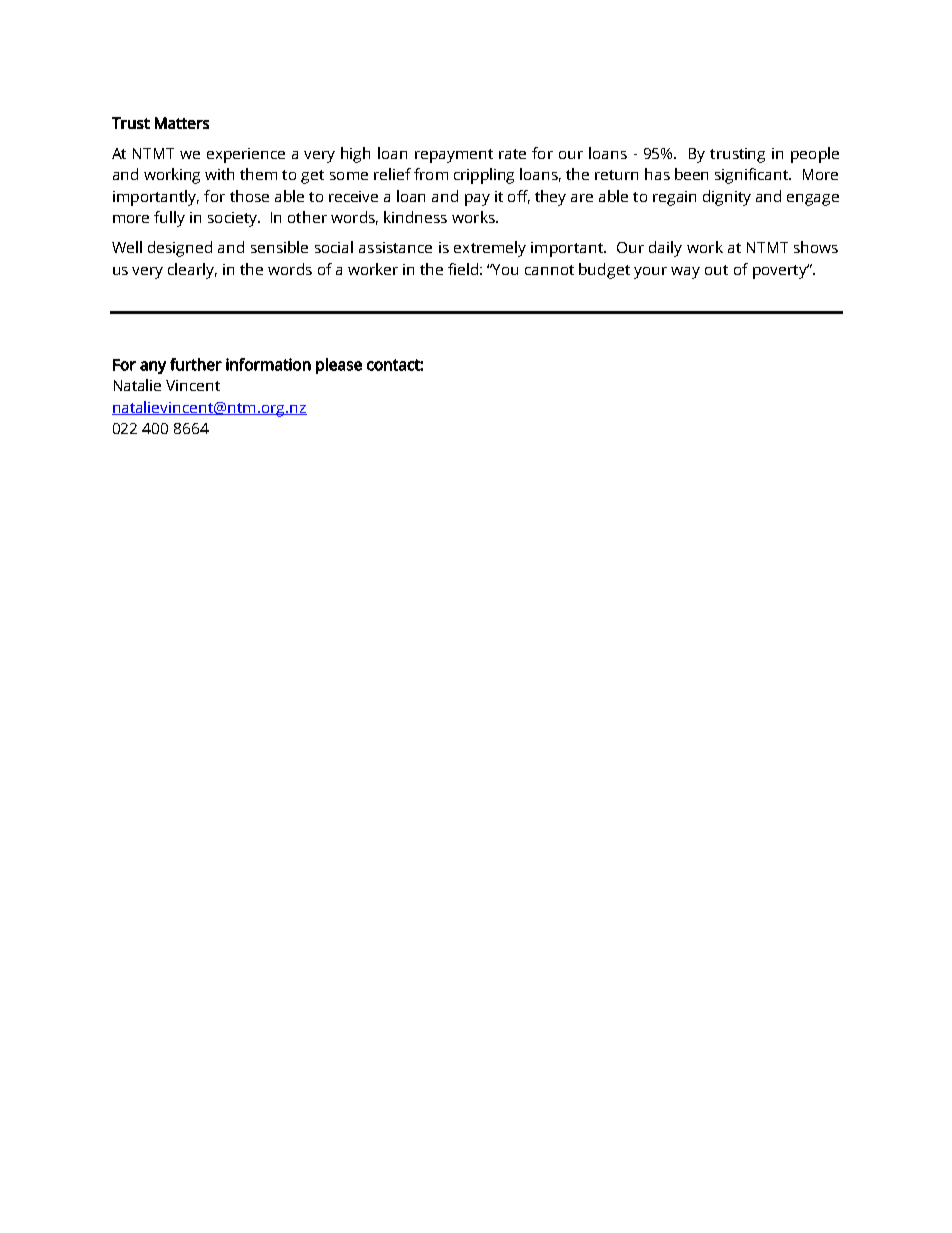  Describe the element at coordinates (815, 155) in the image. I see `people` at that location.
